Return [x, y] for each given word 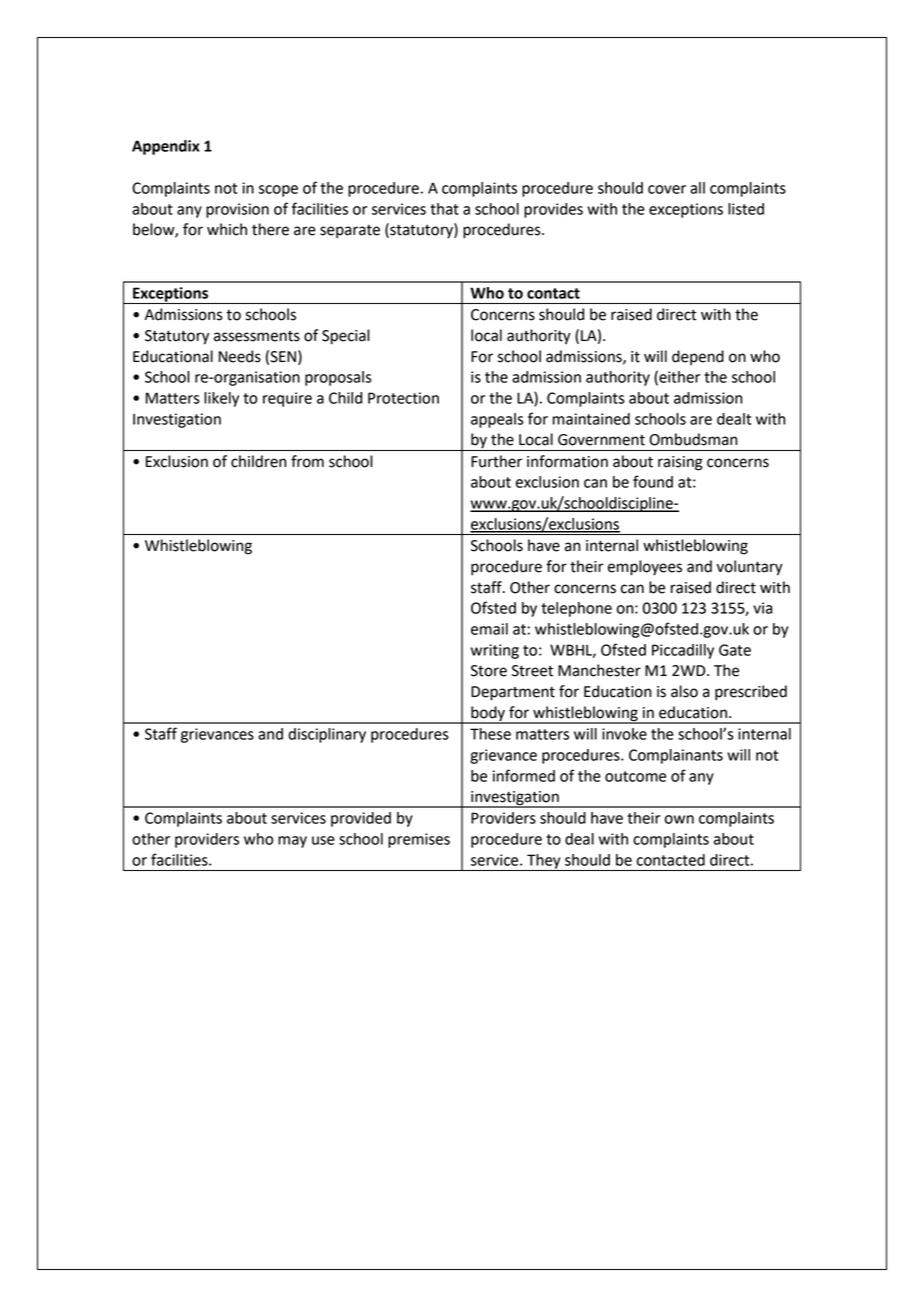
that [444, 209]
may [292, 842]
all [697, 188]
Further [496, 461]
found [653, 481]
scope [278, 191]
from [307, 461]
